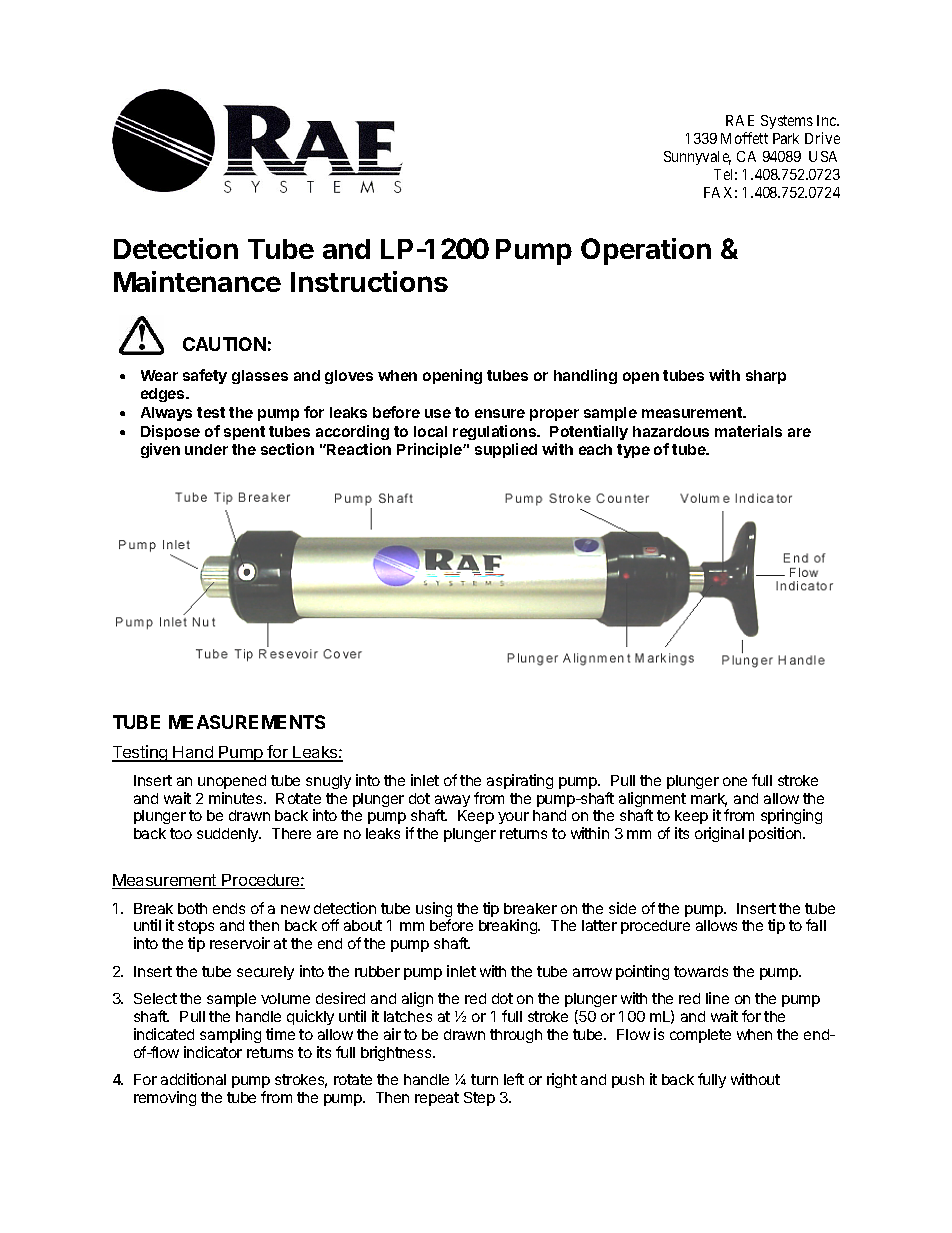 The height and width of the screenshot is (1233, 952). Describe the element at coordinates (744, 138) in the screenshot. I see `Moffett` at that location.
